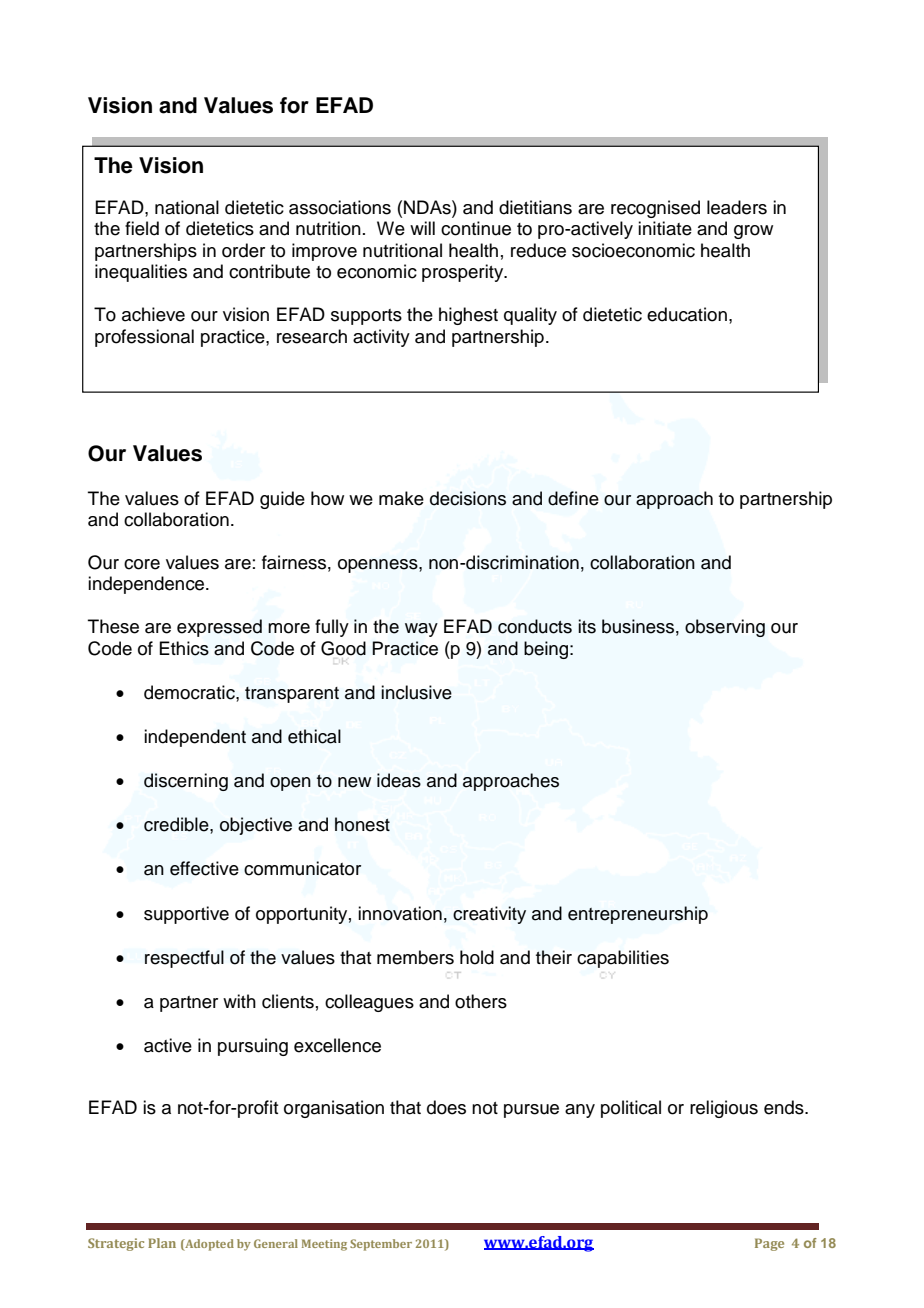  Describe the element at coordinates (195, 738) in the document. I see `independent` at that location.
